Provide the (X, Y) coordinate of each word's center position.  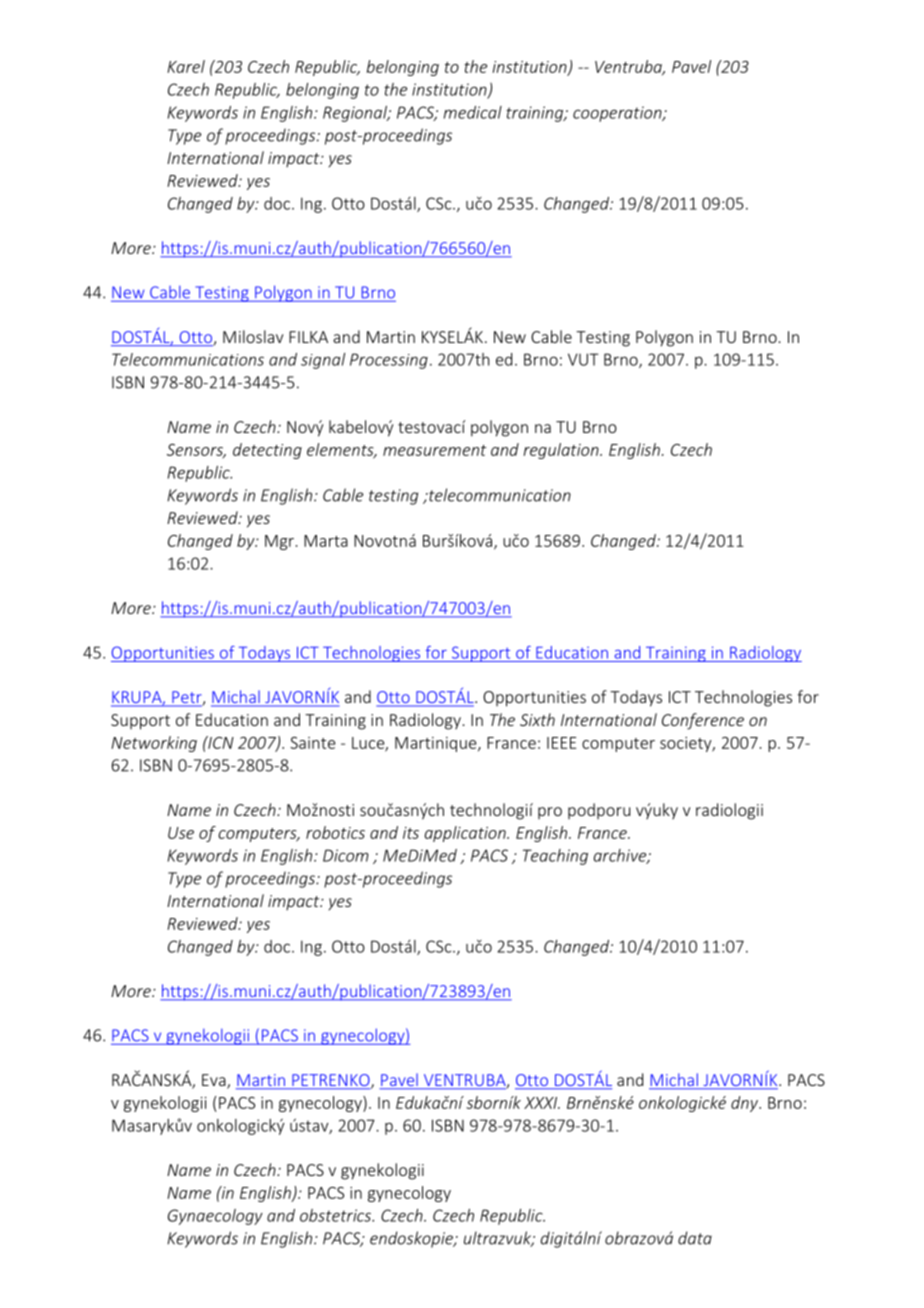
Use (181, 833)
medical (473, 112)
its (411, 833)
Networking (154, 744)
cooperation (618, 114)
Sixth (537, 719)
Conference (703, 721)
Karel (186, 66)
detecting (267, 451)
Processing (389, 361)
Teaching (555, 857)
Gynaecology (215, 1217)
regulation (562, 451)
